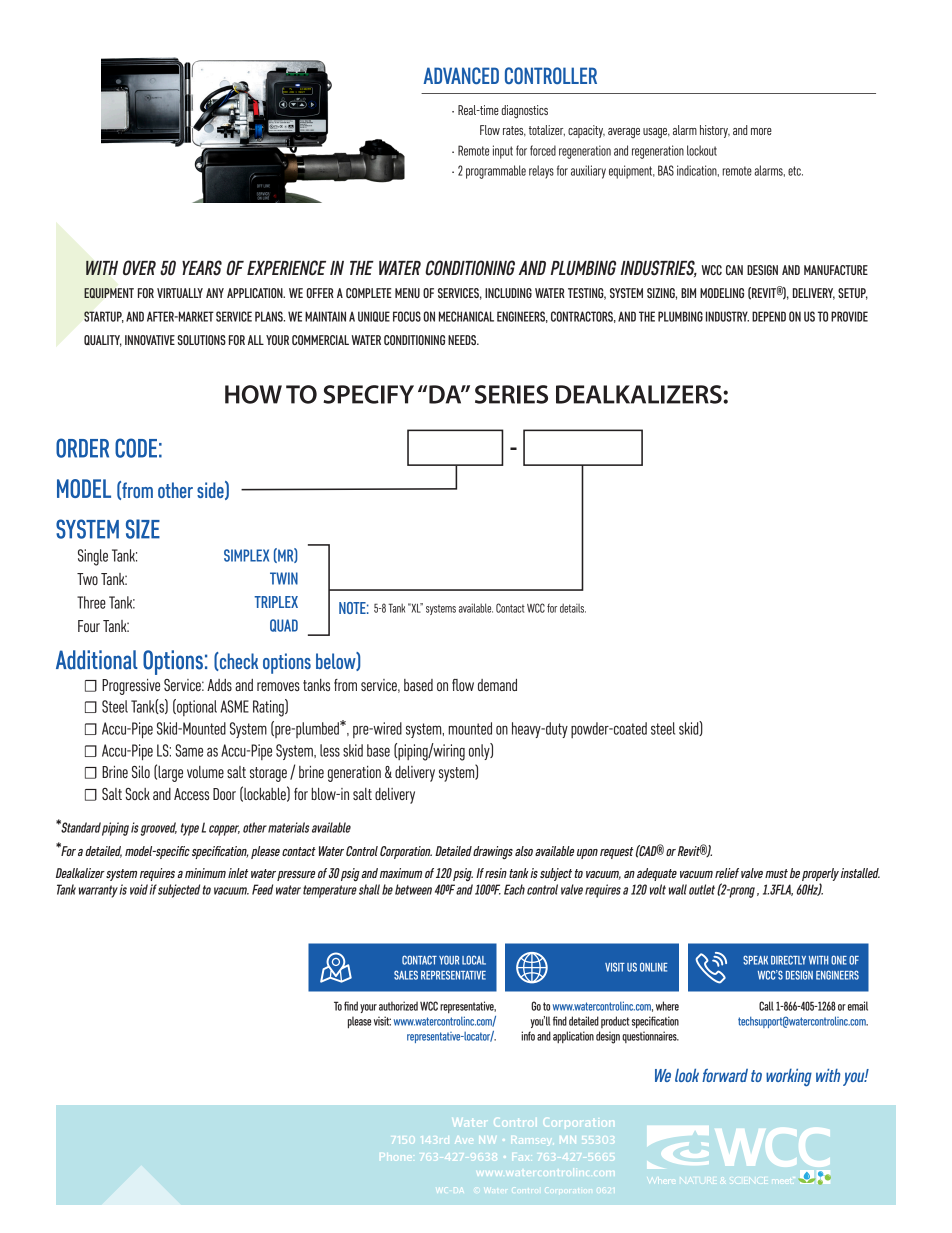 The width and height of the screenshot is (952, 1233). Describe the element at coordinates (189, 750) in the screenshot. I see `Same` at that location.
